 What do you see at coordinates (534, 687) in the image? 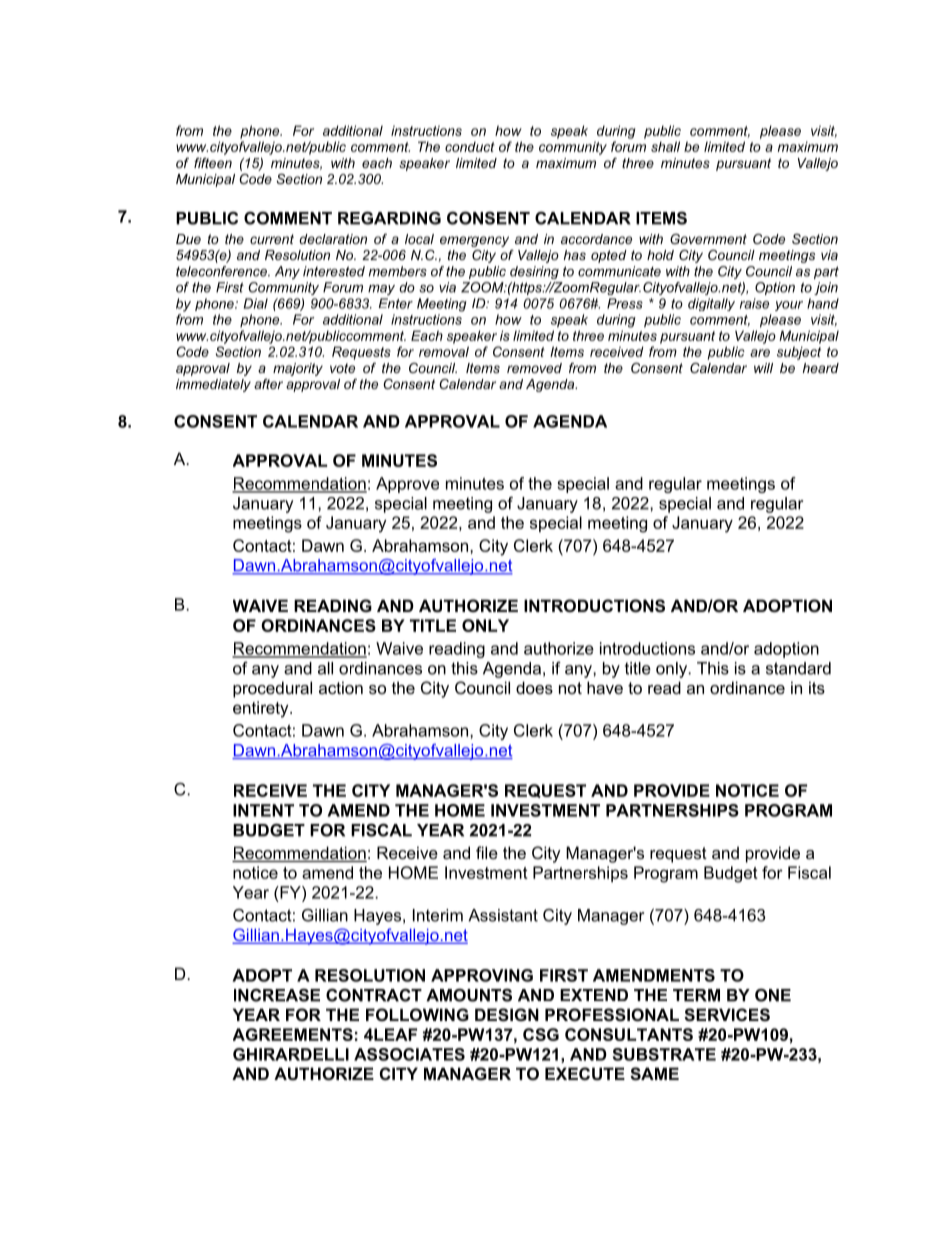
I see `does` at bounding box center [534, 687].
